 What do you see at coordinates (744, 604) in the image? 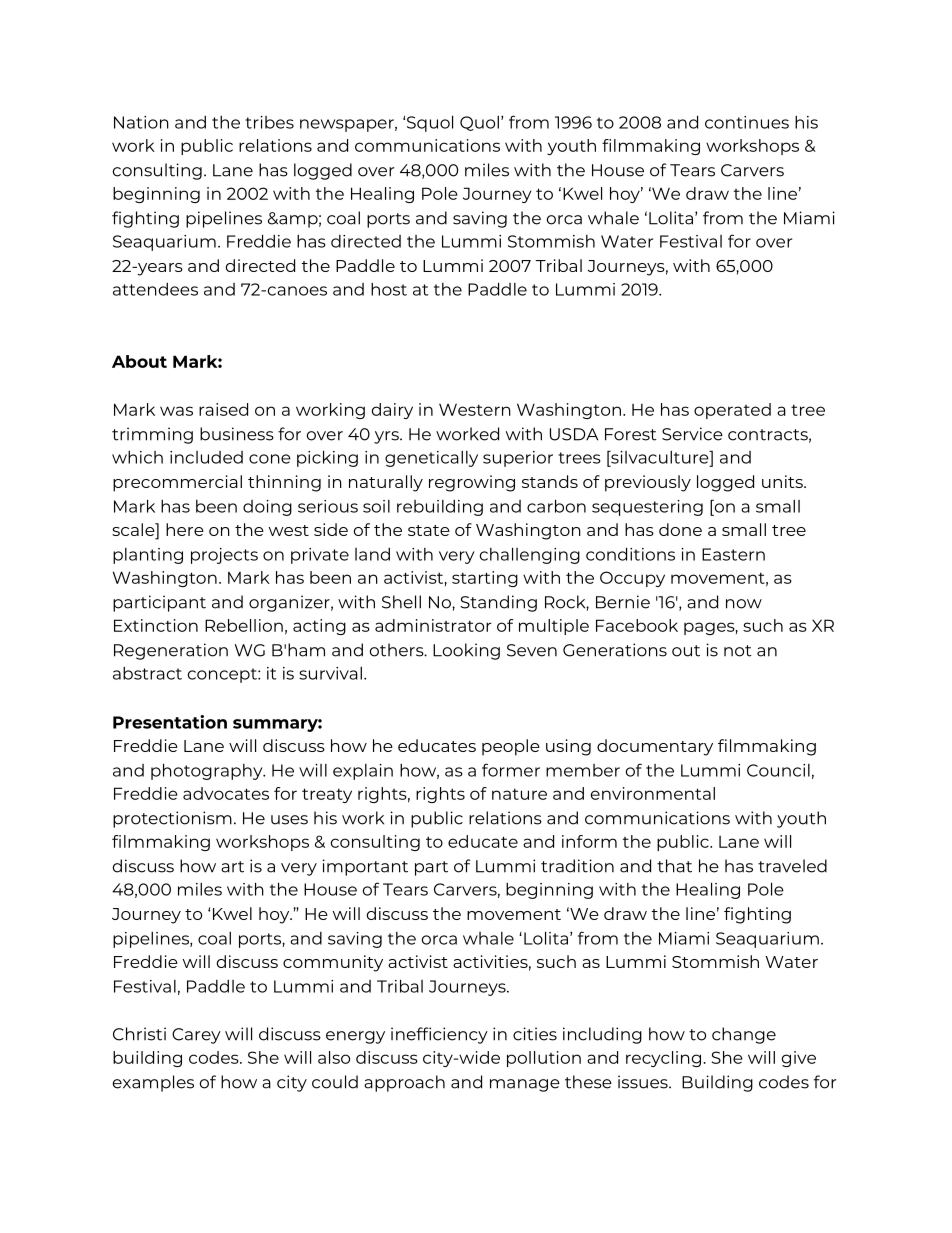
I see `now` at bounding box center [744, 604].
